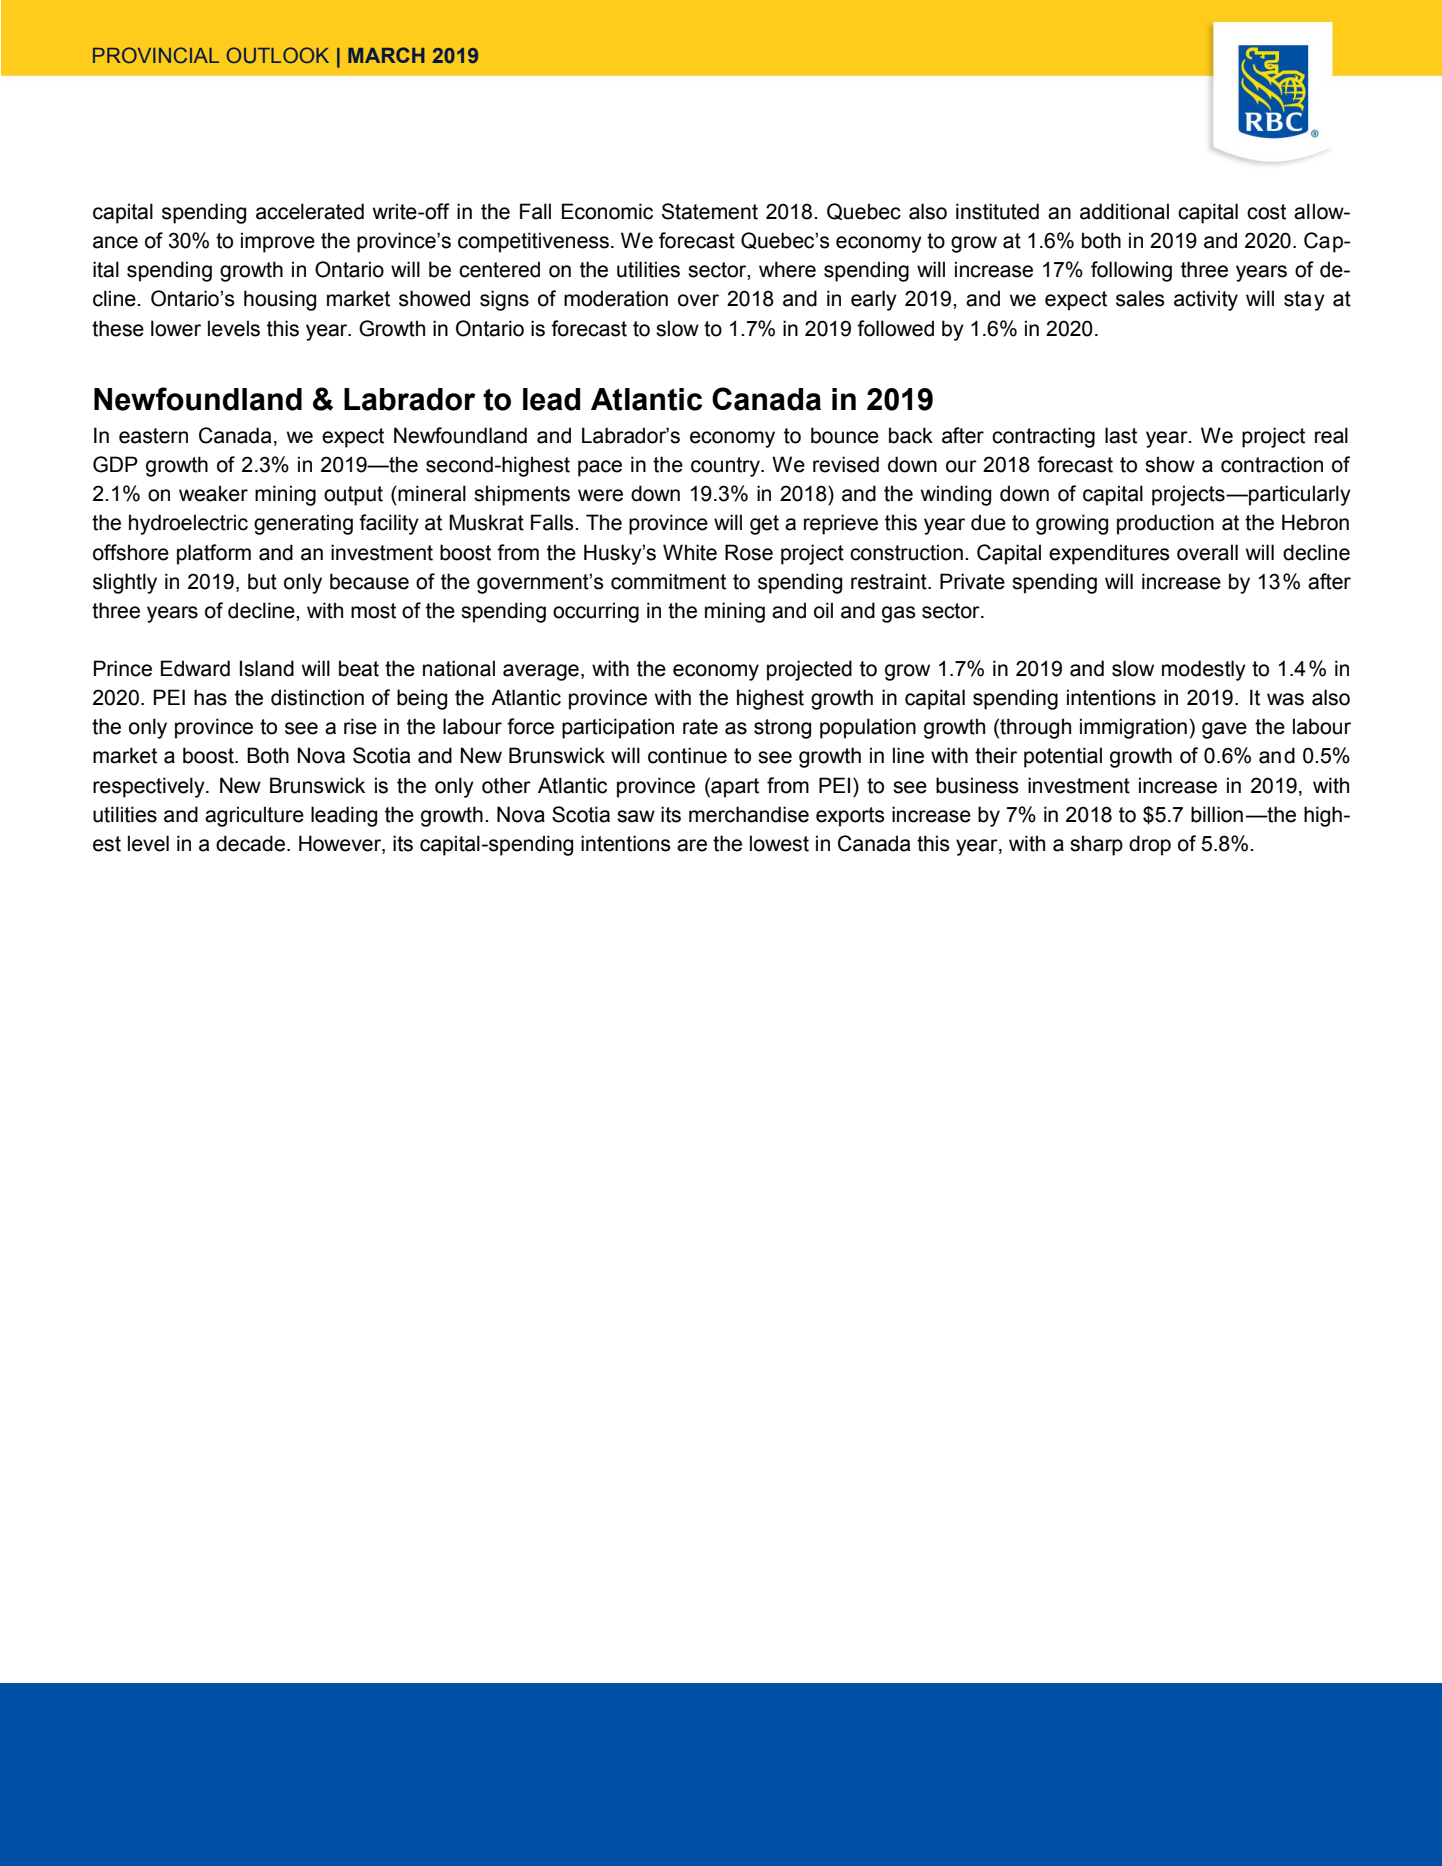 This page has width=1442, height=1866. I want to click on Island, so click(267, 668).
